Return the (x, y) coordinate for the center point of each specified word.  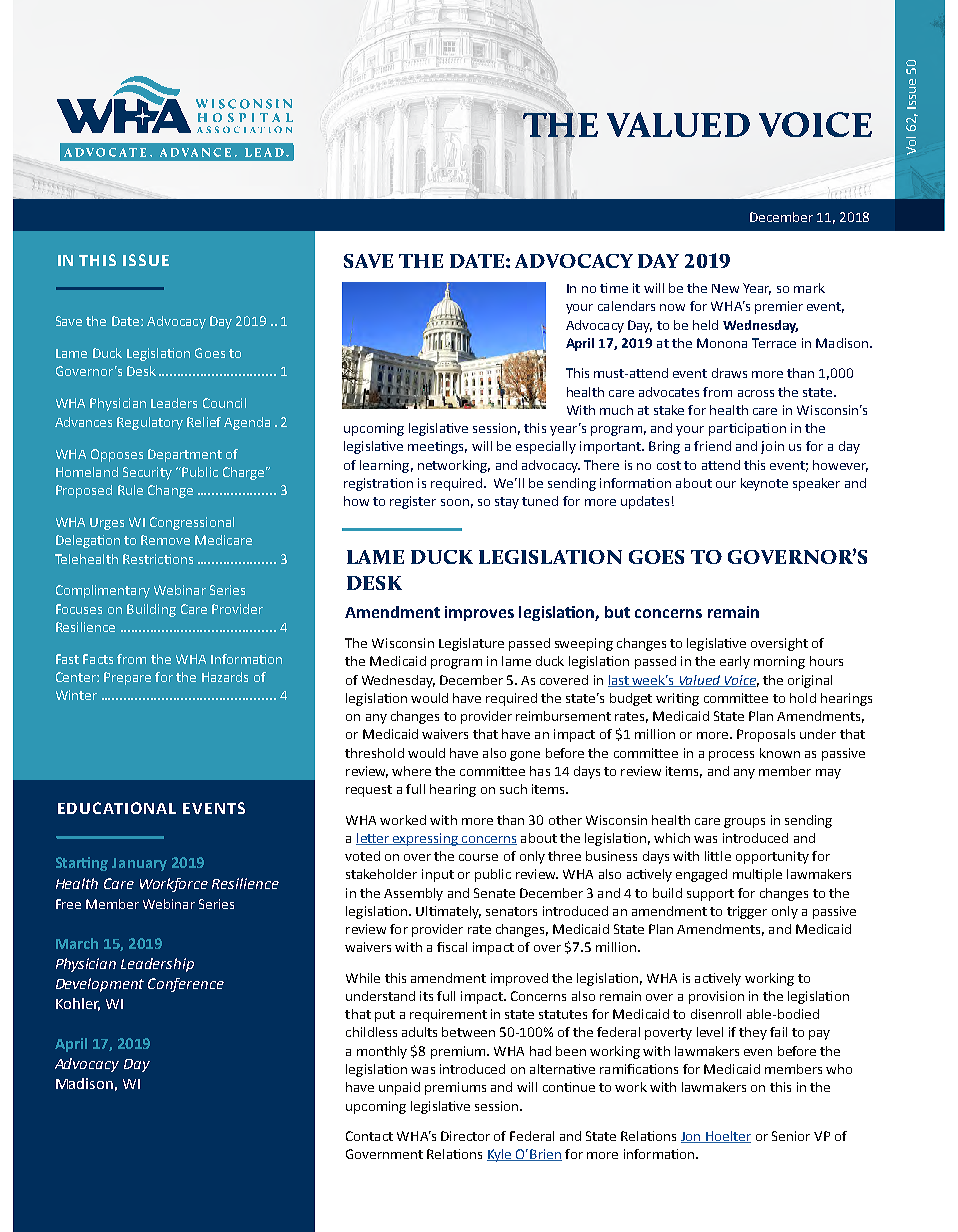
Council (224, 403)
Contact (369, 1136)
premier (779, 307)
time (614, 288)
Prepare (127, 678)
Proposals (766, 735)
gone (525, 756)
